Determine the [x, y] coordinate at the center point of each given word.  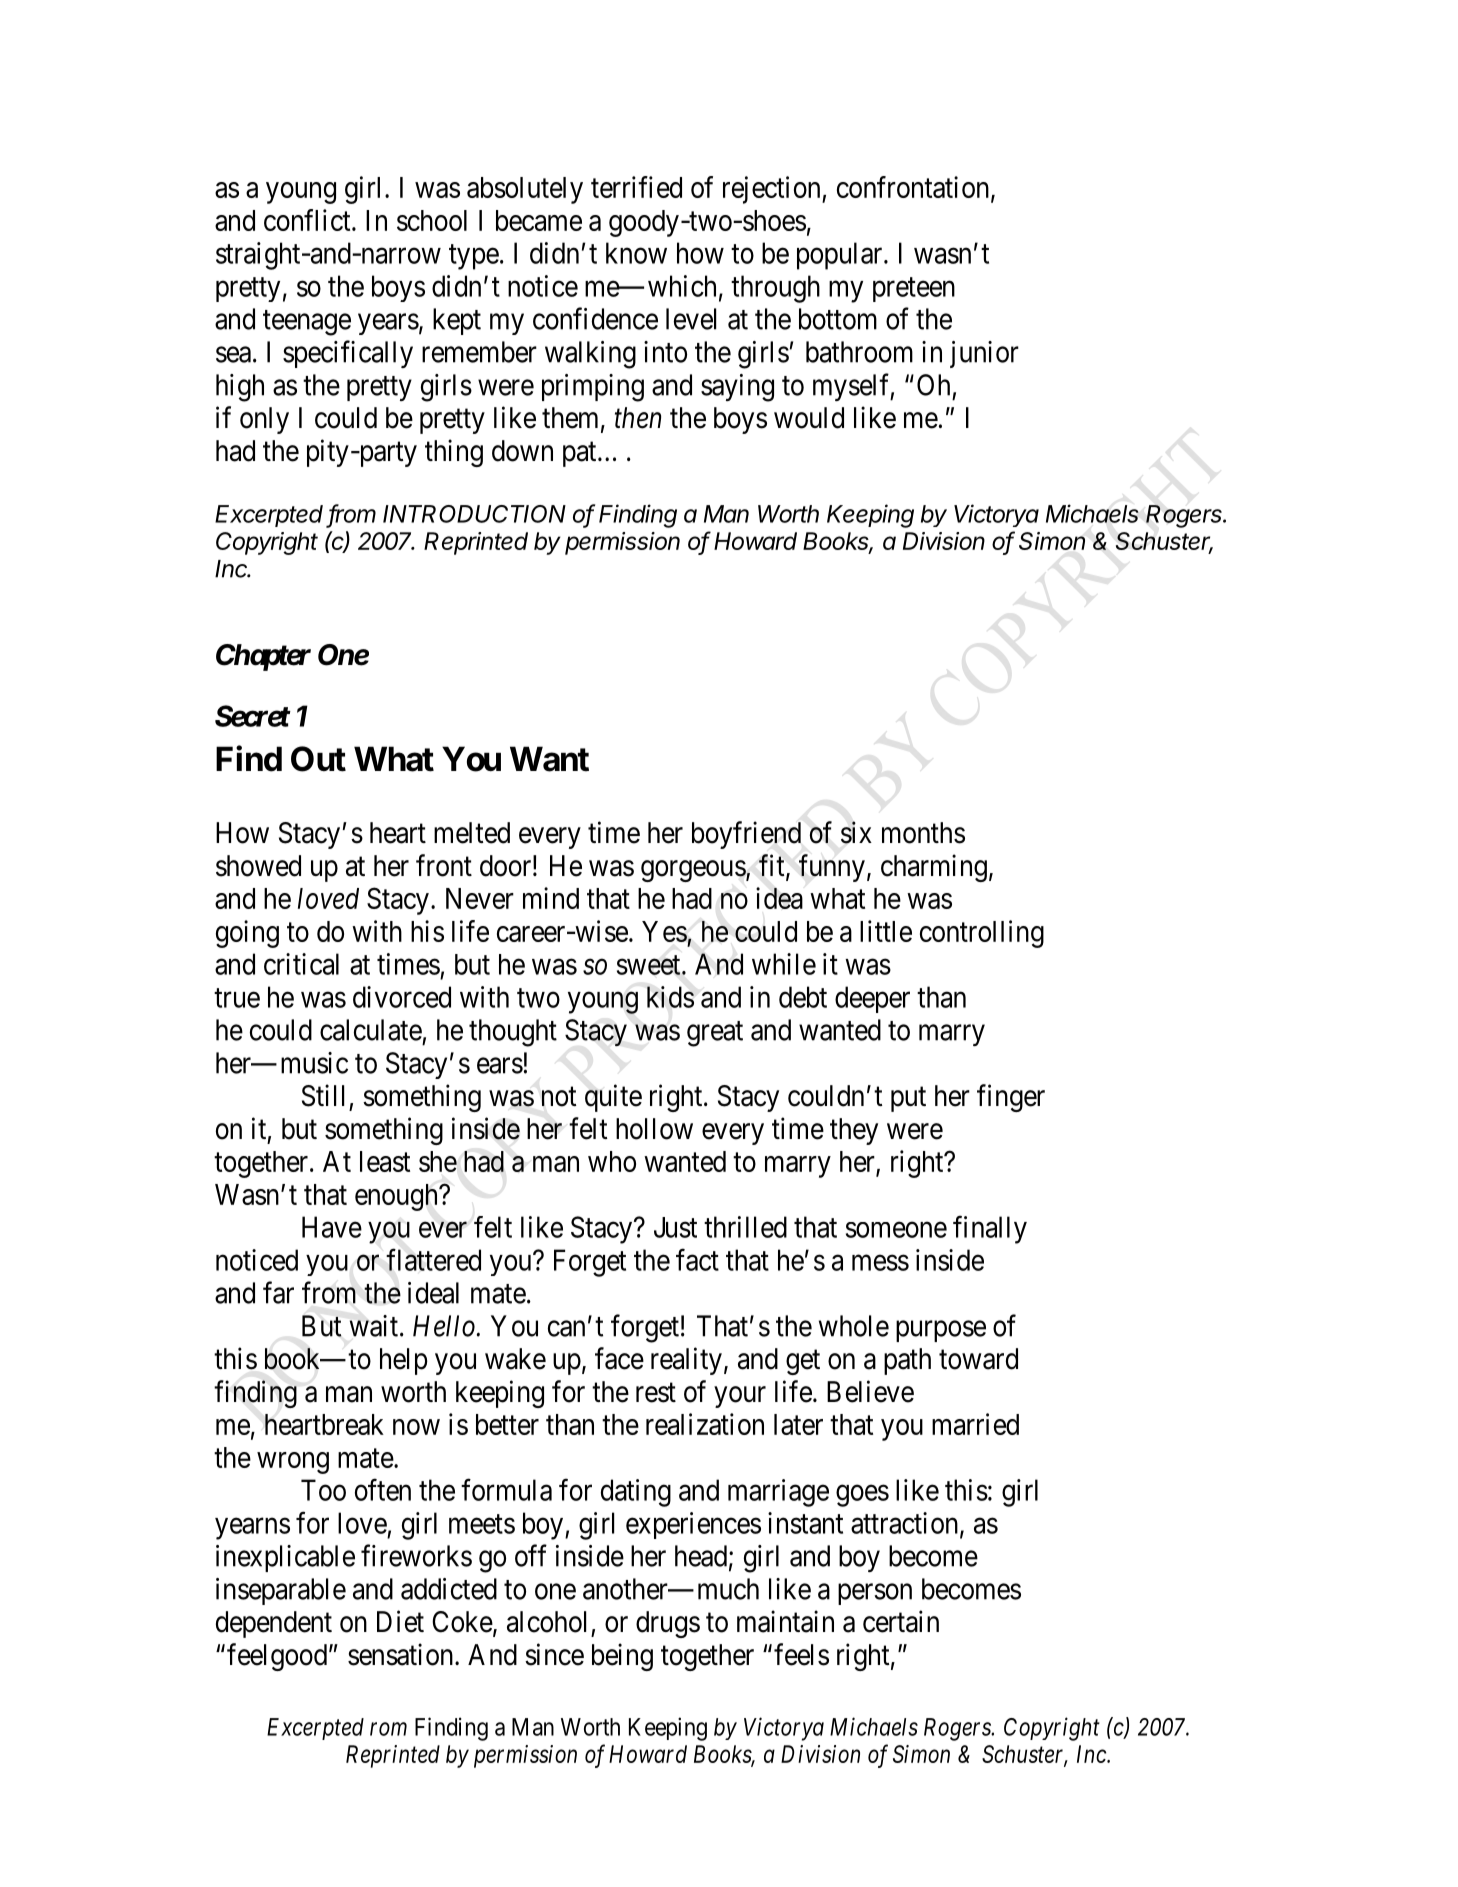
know [636, 253]
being [622, 1657]
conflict [308, 220]
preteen [914, 289]
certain [901, 1621]
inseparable [281, 1591]
